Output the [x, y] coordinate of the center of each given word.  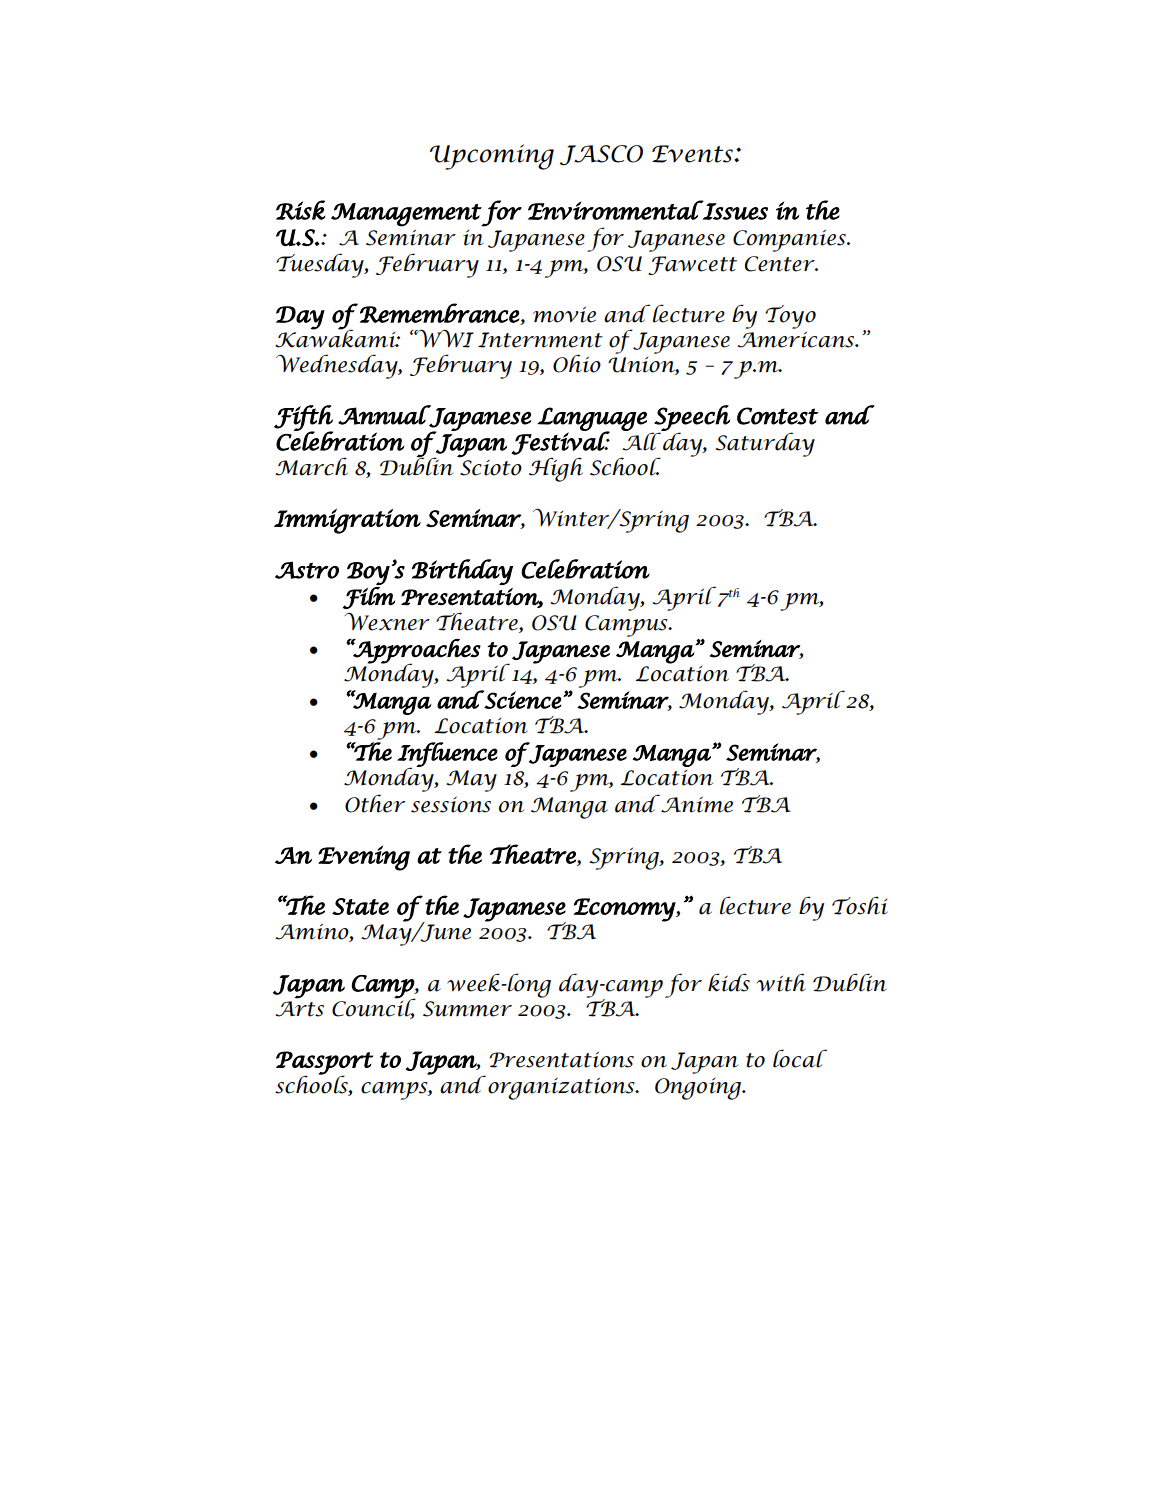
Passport [324, 1064]
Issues [734, 210]
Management [406, 215]
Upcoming [492, 157]
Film [369, 598]
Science [522, 699]
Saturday [765, 444]
